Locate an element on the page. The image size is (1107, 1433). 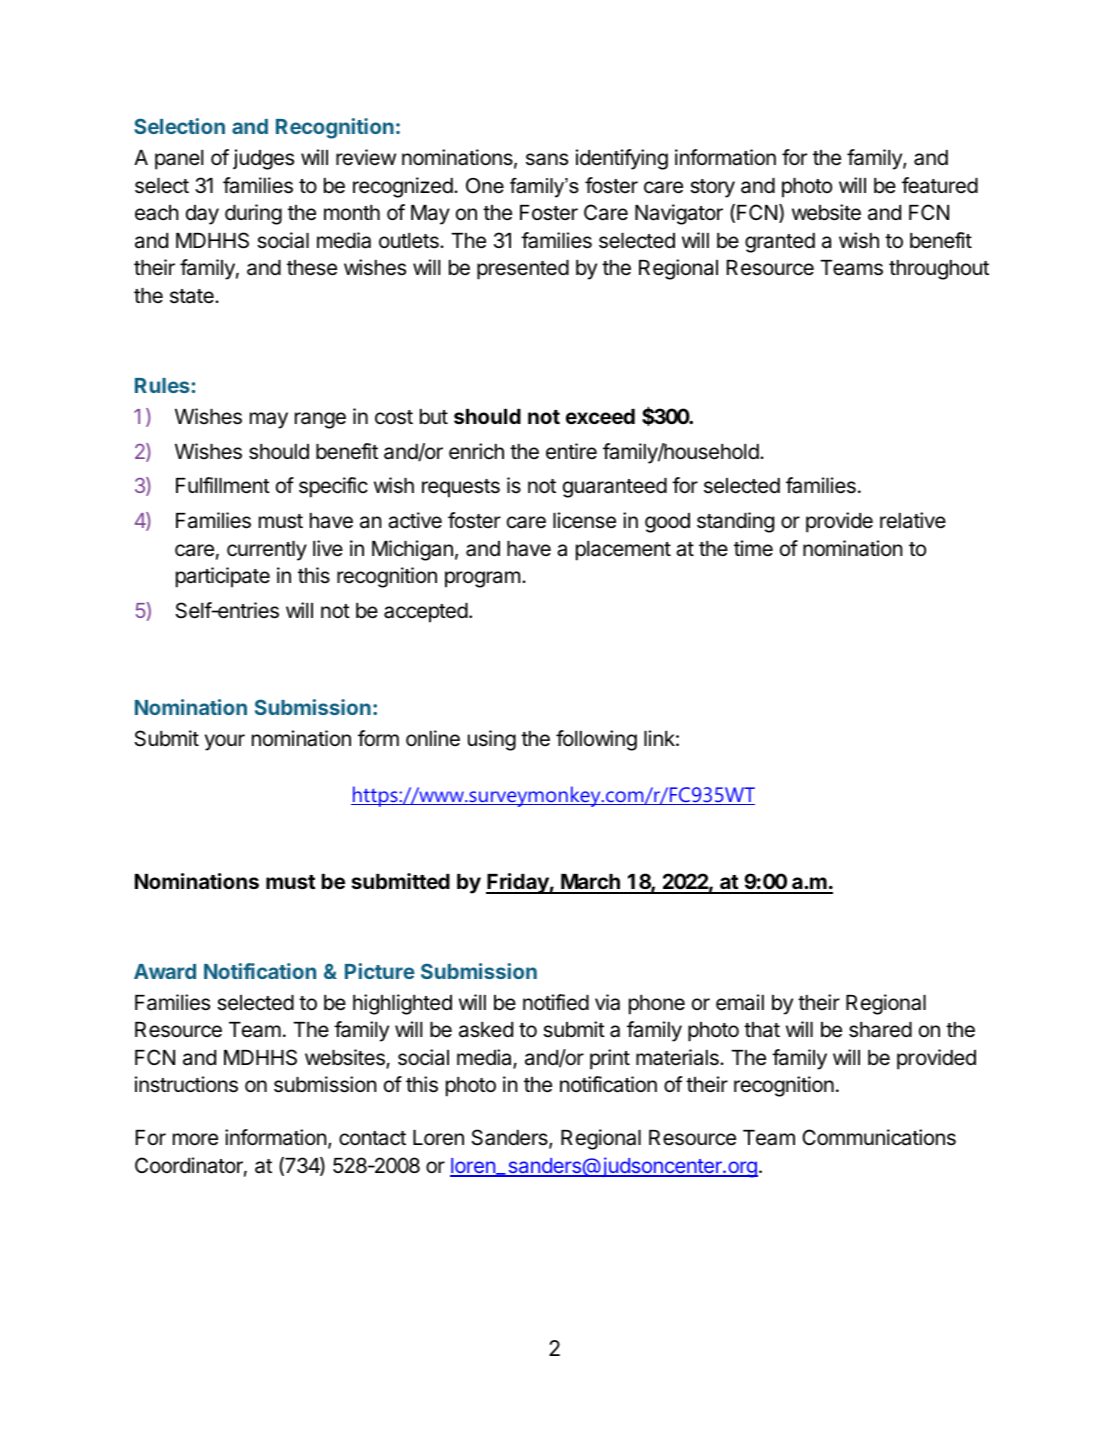
more is located at coordinates (195, 1139).
